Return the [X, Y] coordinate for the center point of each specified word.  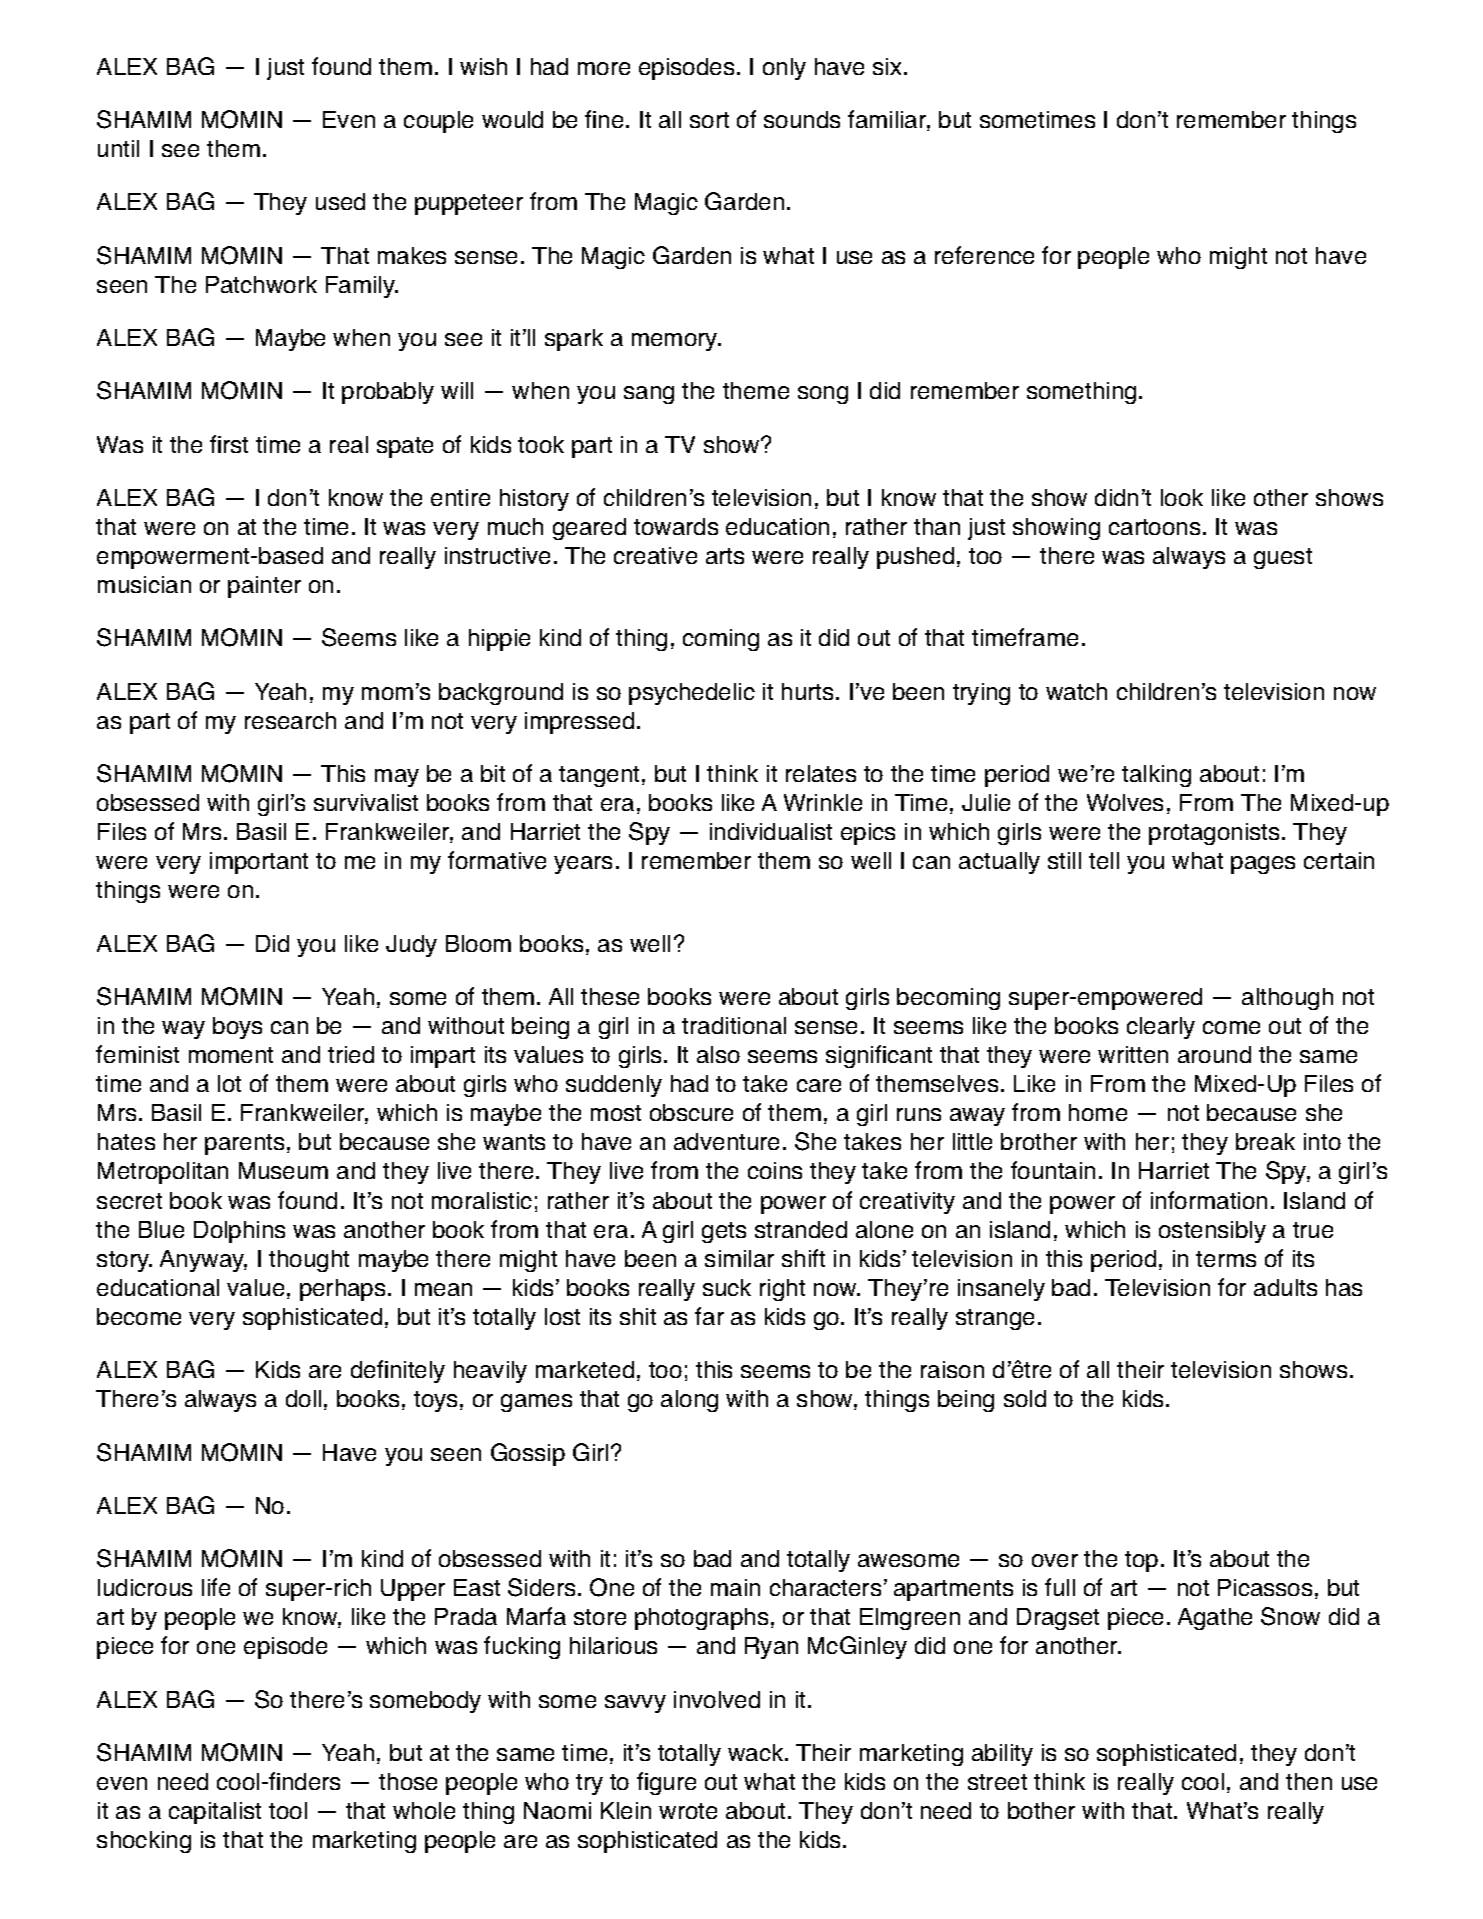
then [1309, 1781]
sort [709, 120]
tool [288, 1810]
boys [237, 1028]
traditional [734, 1025]
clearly [1161, 1028]
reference [984, 255]
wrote [688, 1811]
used [340, 201]
